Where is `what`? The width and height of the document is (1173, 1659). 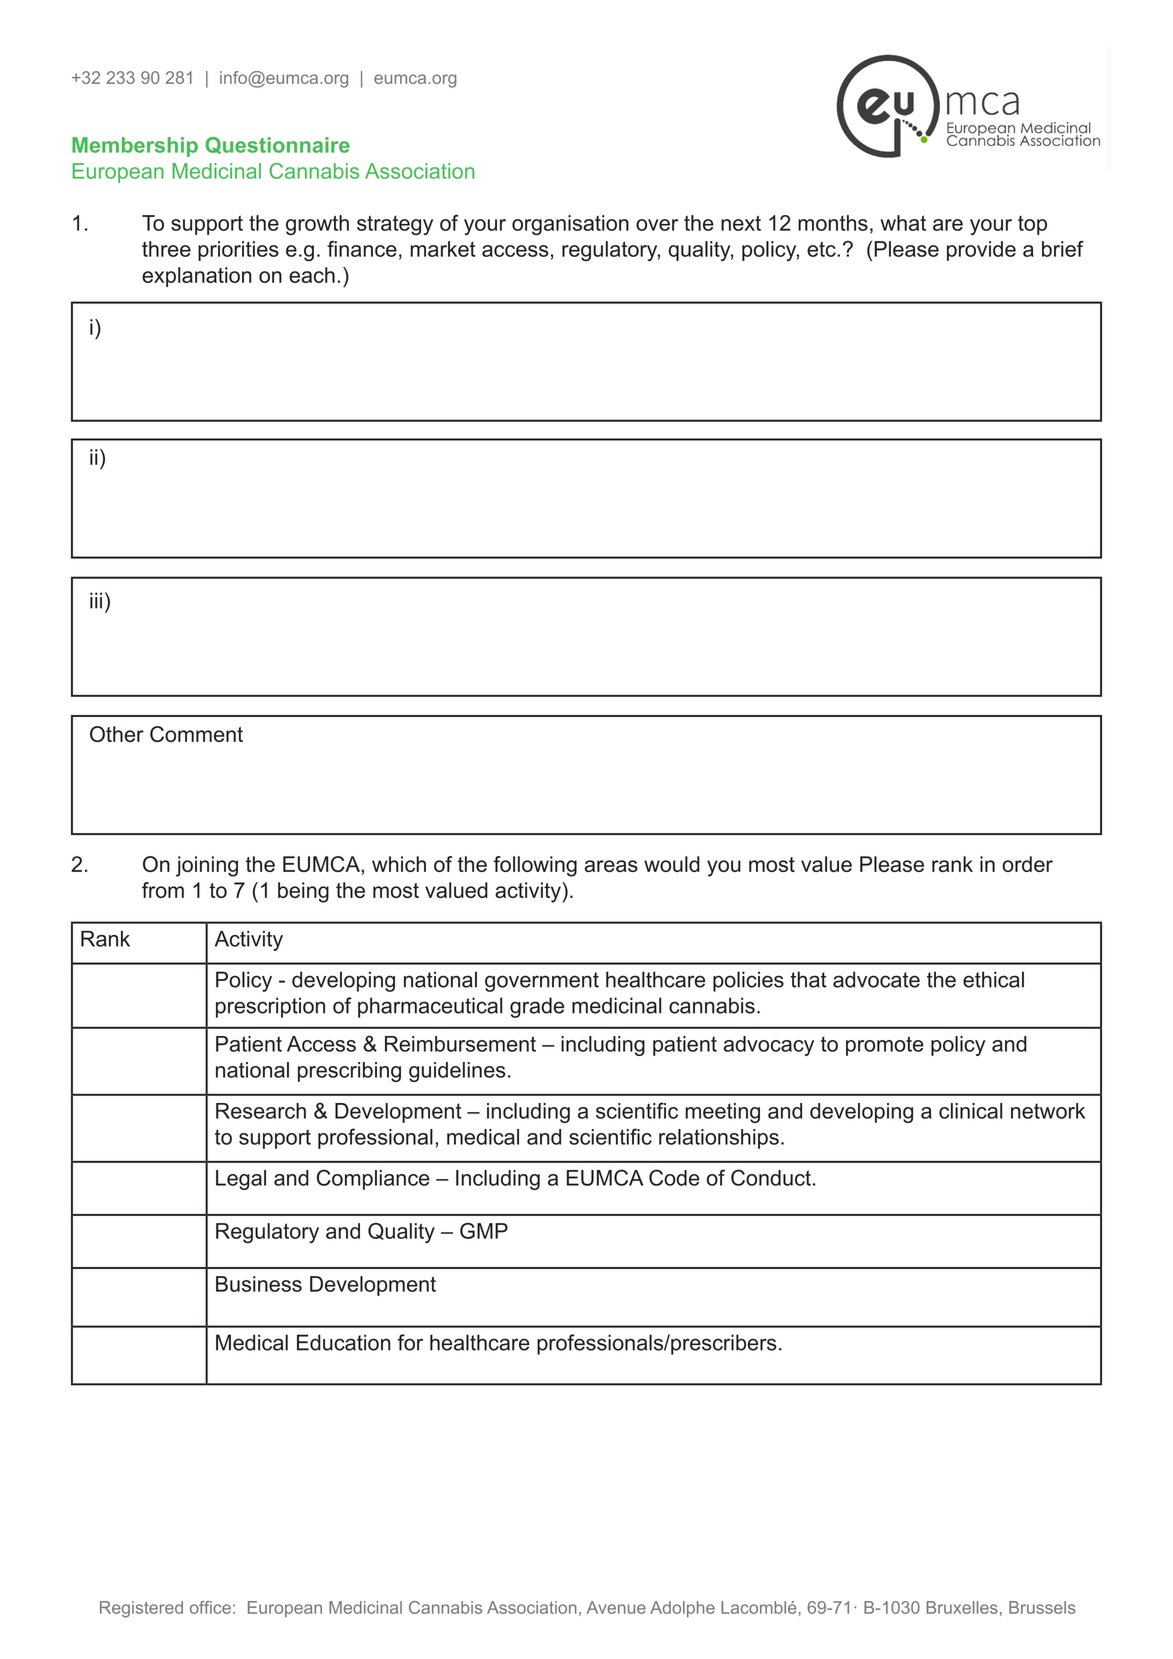
what is located at coordinates (903, 223).
